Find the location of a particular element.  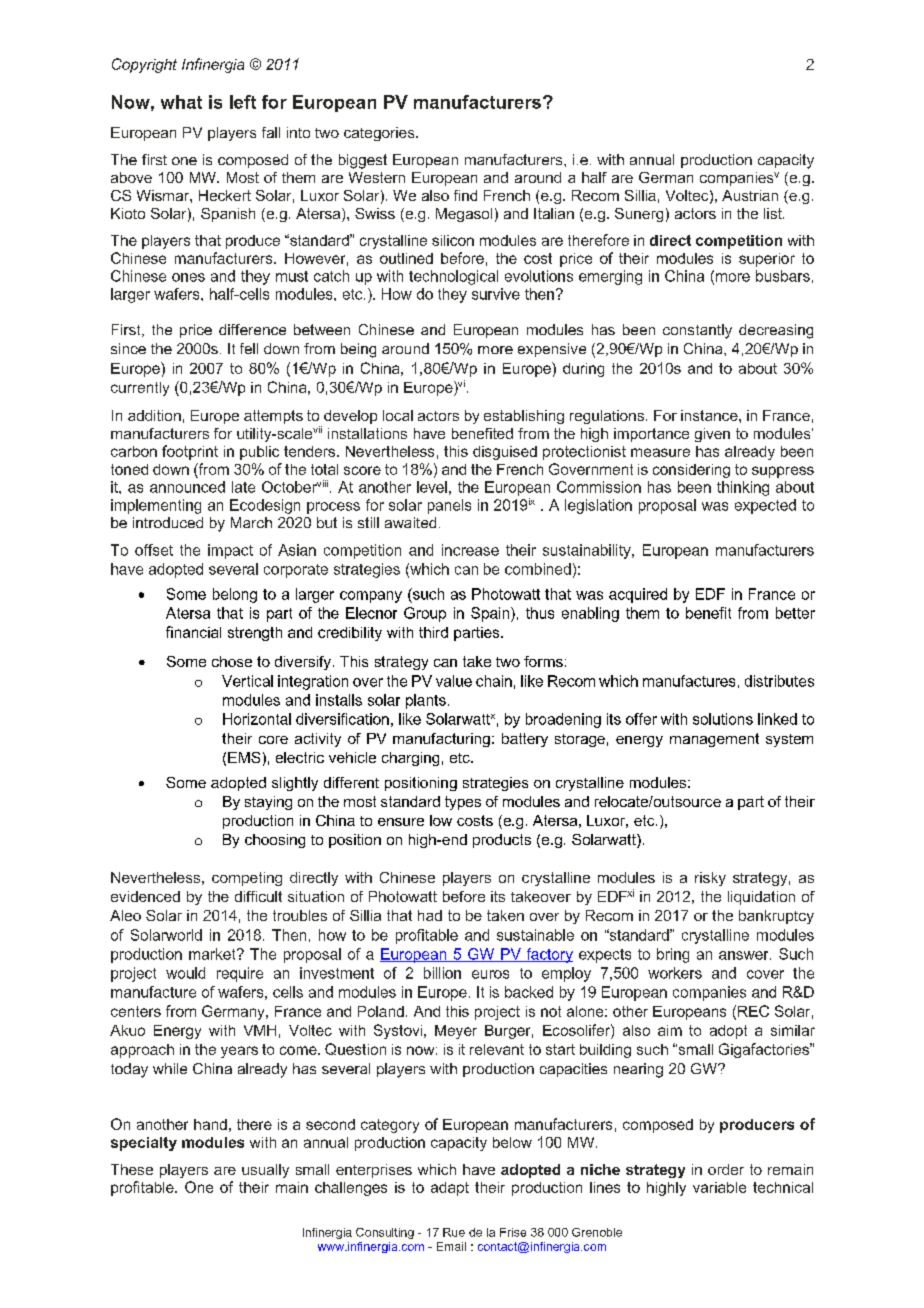

constantly is located at coordinates (697, 331).
